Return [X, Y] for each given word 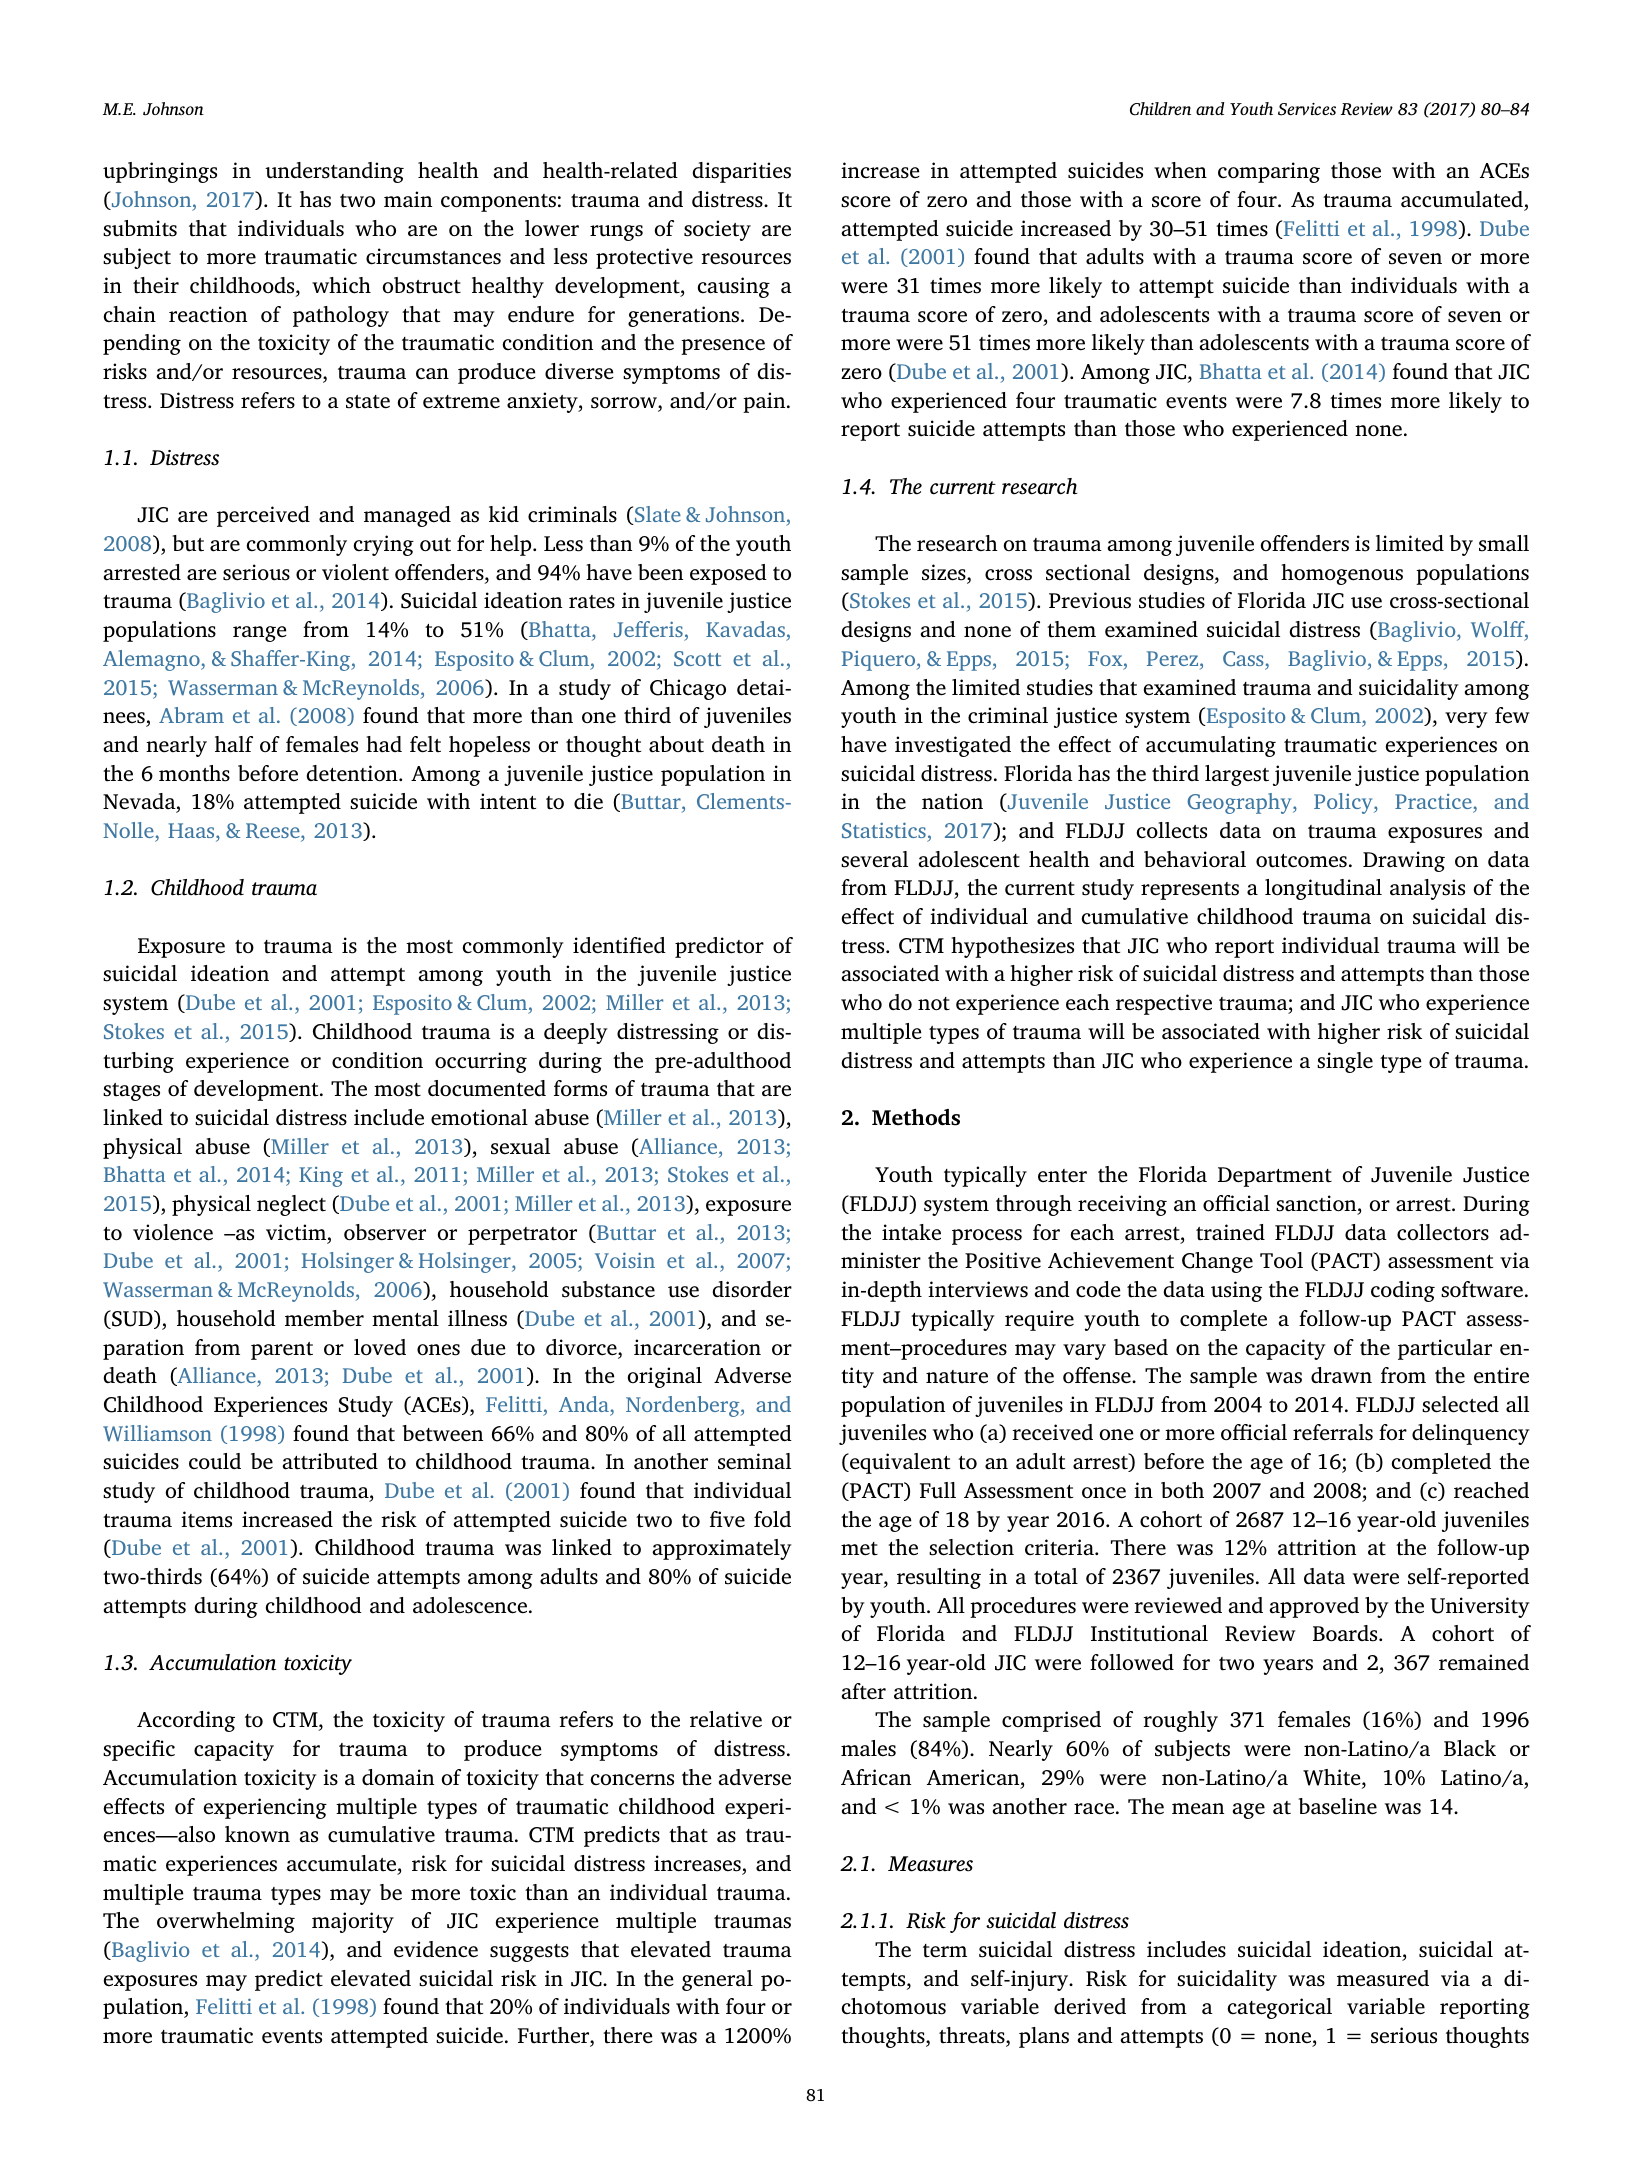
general [717, 1980]
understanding [334, 172]
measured [1383, 1978]
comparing [1269, 172]
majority [353, 1922]
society [717, 230]
